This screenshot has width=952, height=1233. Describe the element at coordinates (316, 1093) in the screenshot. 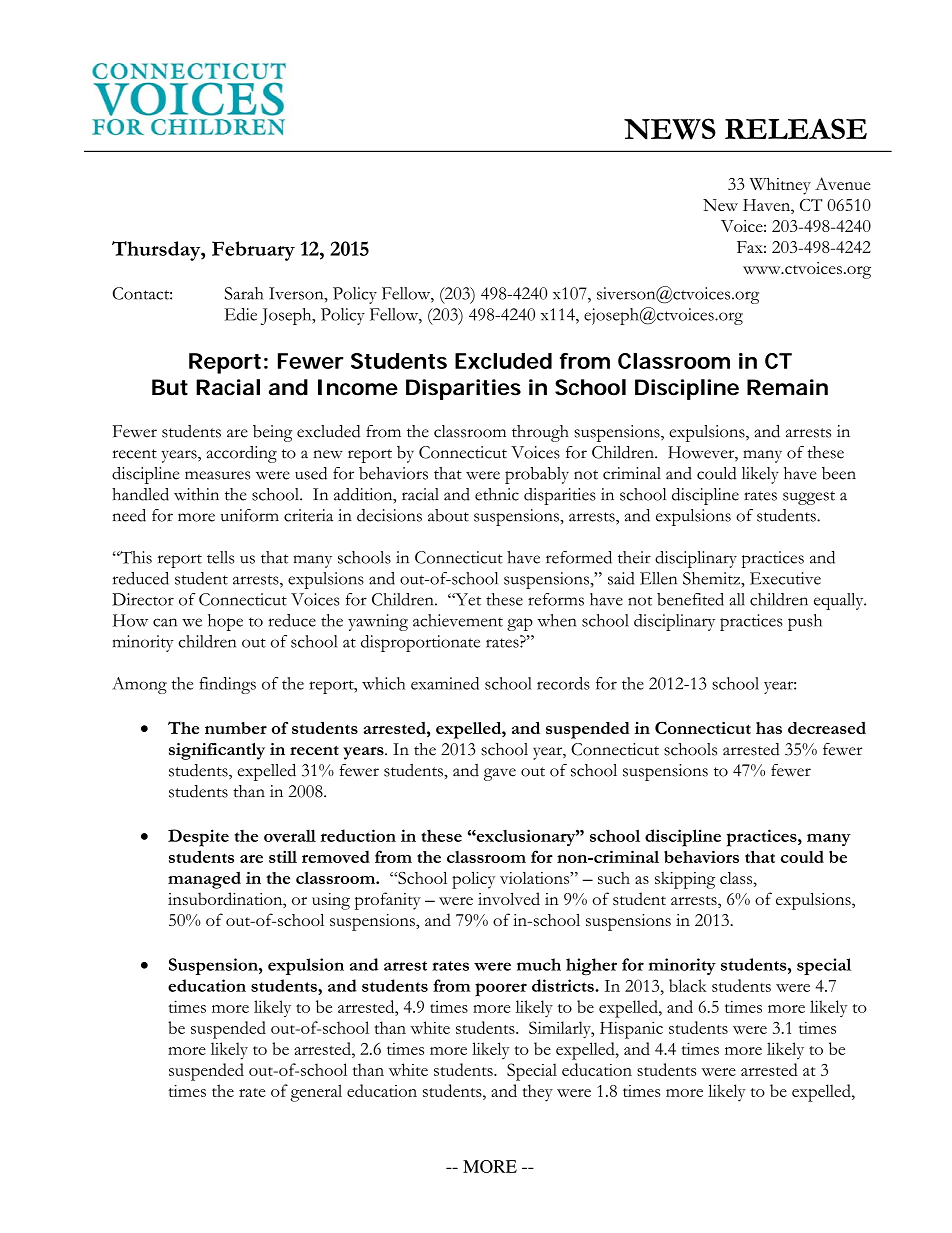

I see `general` at that location.
